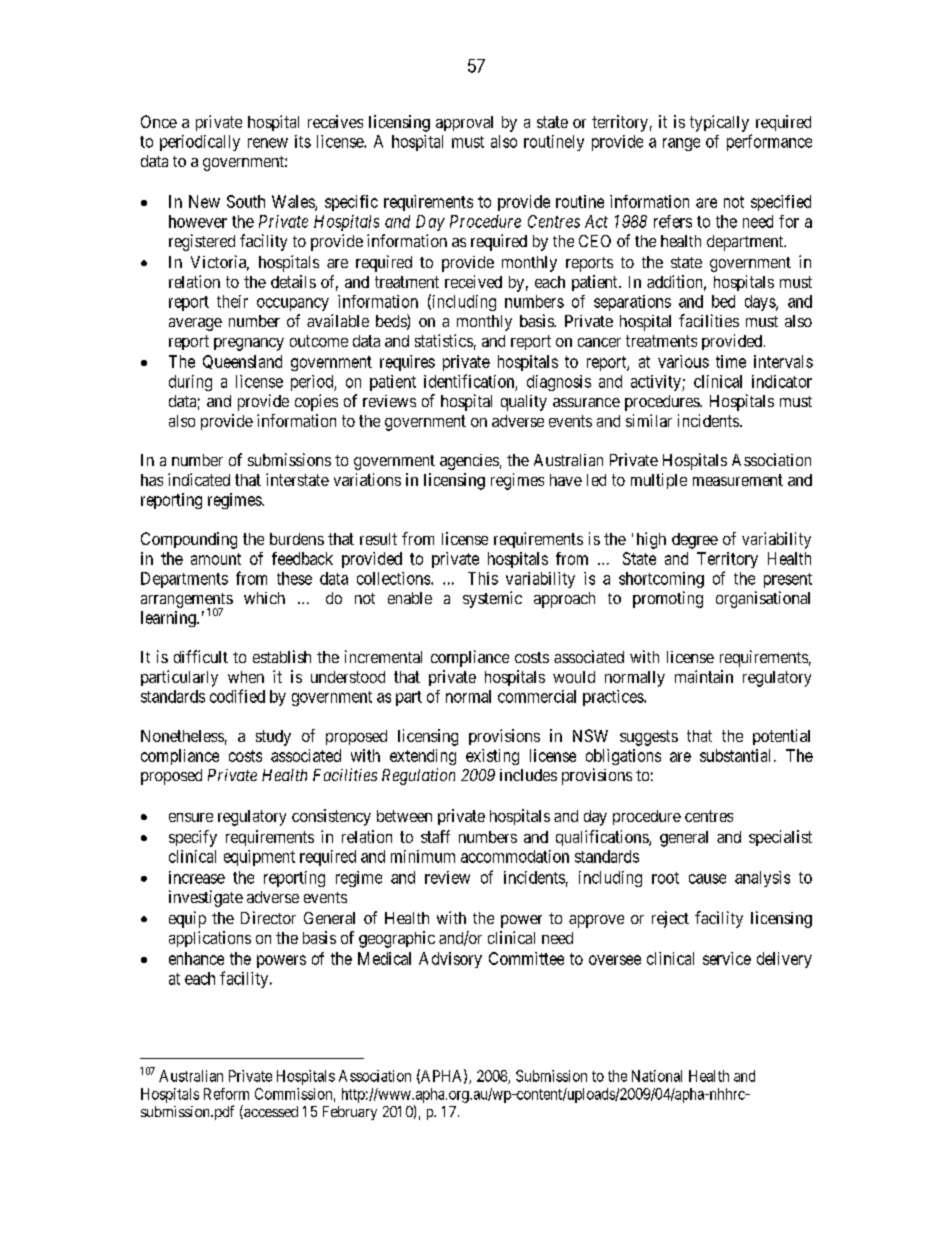 The width and height of the page is (952, 1233). Describe the element at coordinates (264, 598) in the page. I see `which` at that location.
